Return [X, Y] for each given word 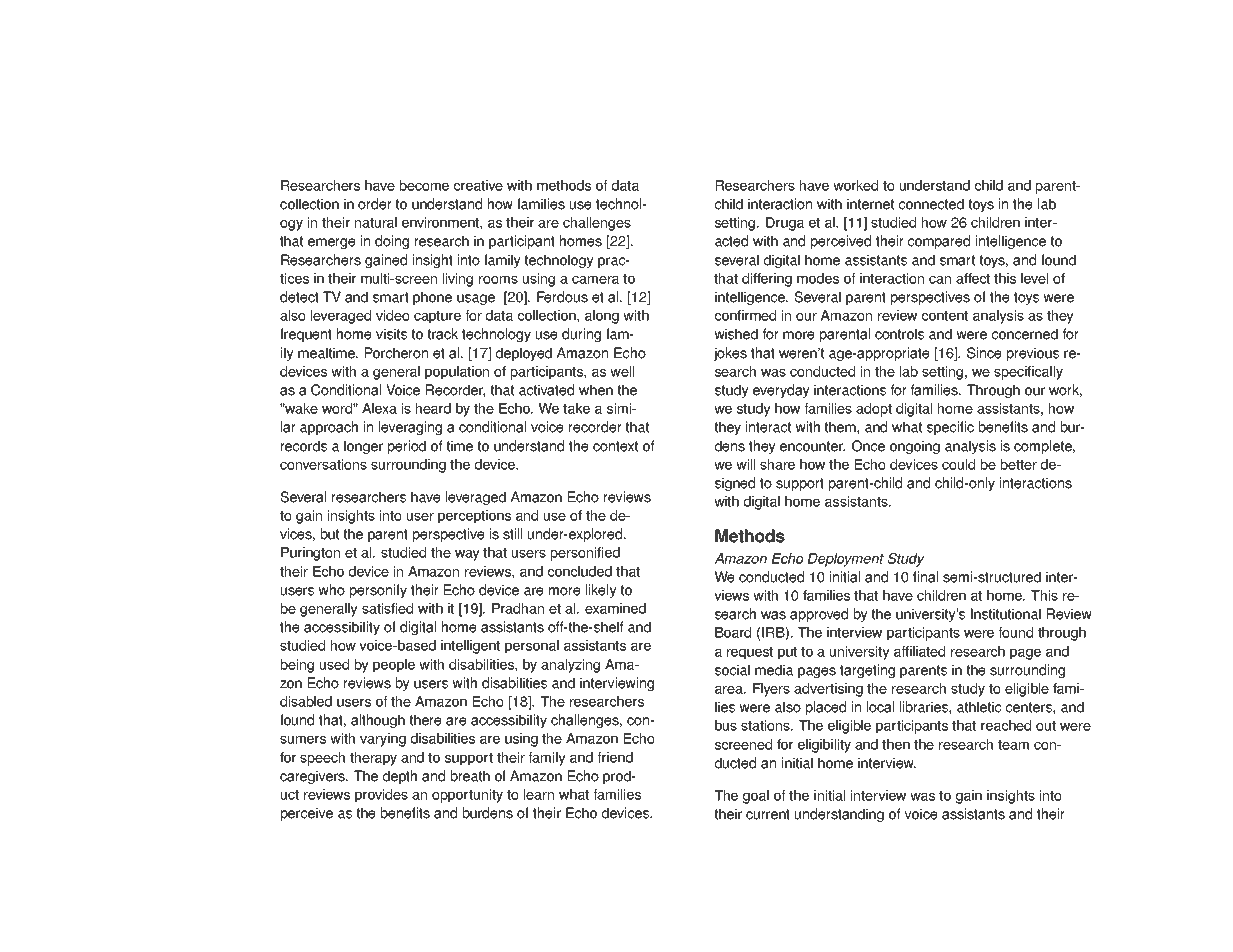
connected [931, 204]
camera [595, 280]
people [394, 666]
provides [381, 796]
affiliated [919, 651]
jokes [730, 354]
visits [391, 334]
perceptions [474, 517]
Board [733, 632]
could [958, 464]
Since [984, 353]
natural [376, 222]
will [745, 464]
